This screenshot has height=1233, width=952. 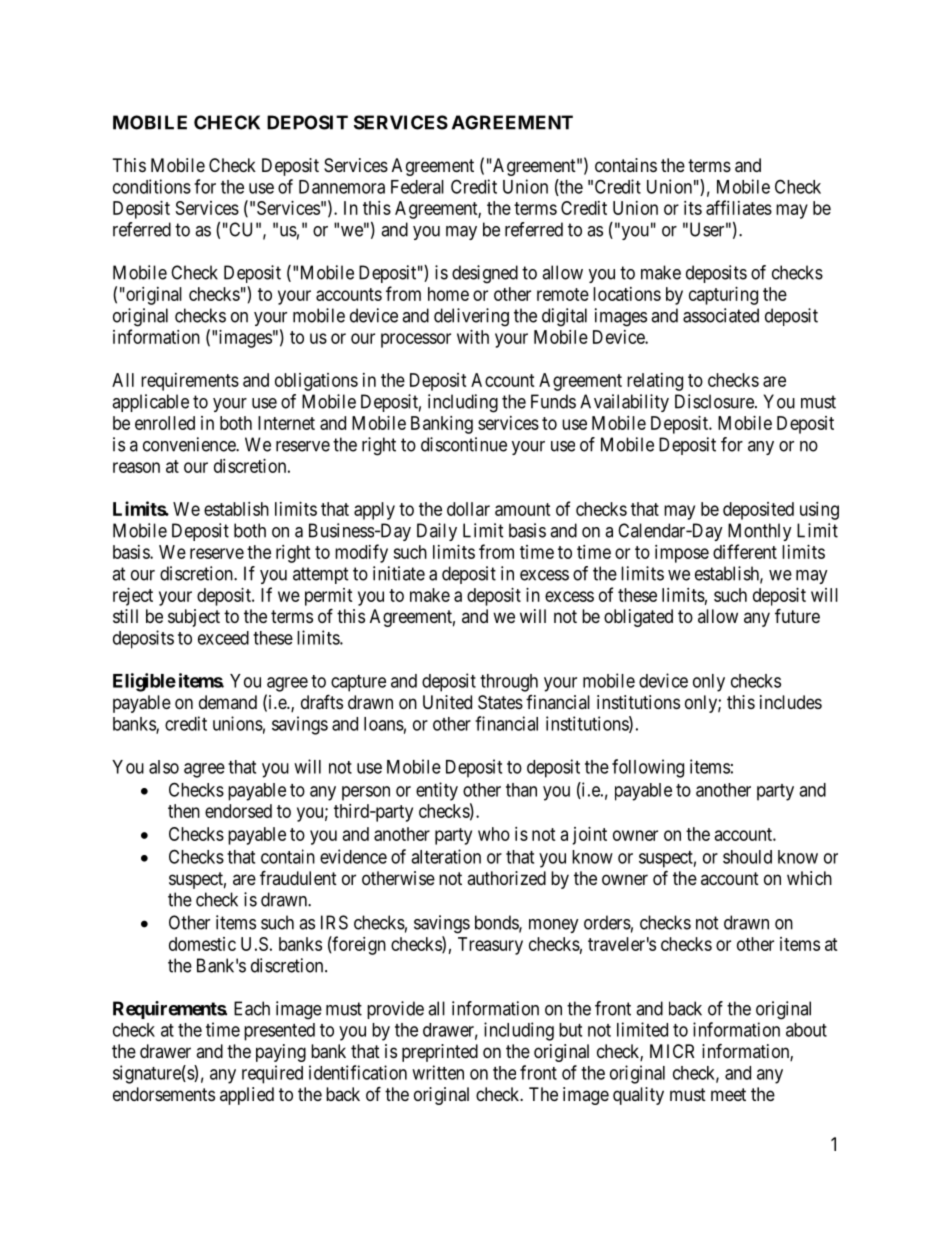 I want to click on future, so click(x=797, y=615).
